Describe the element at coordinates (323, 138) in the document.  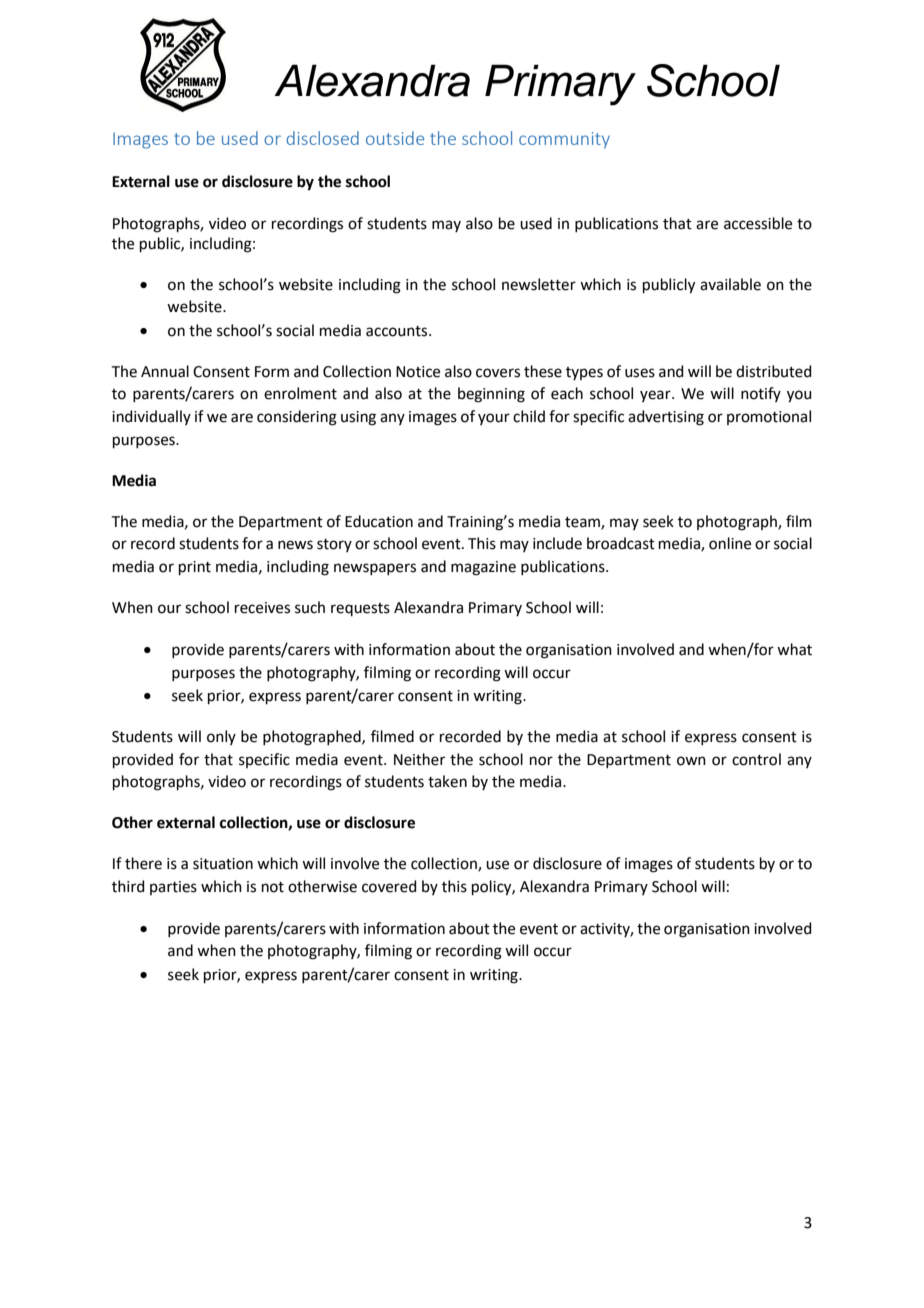
I see `disclosed` at that location.
